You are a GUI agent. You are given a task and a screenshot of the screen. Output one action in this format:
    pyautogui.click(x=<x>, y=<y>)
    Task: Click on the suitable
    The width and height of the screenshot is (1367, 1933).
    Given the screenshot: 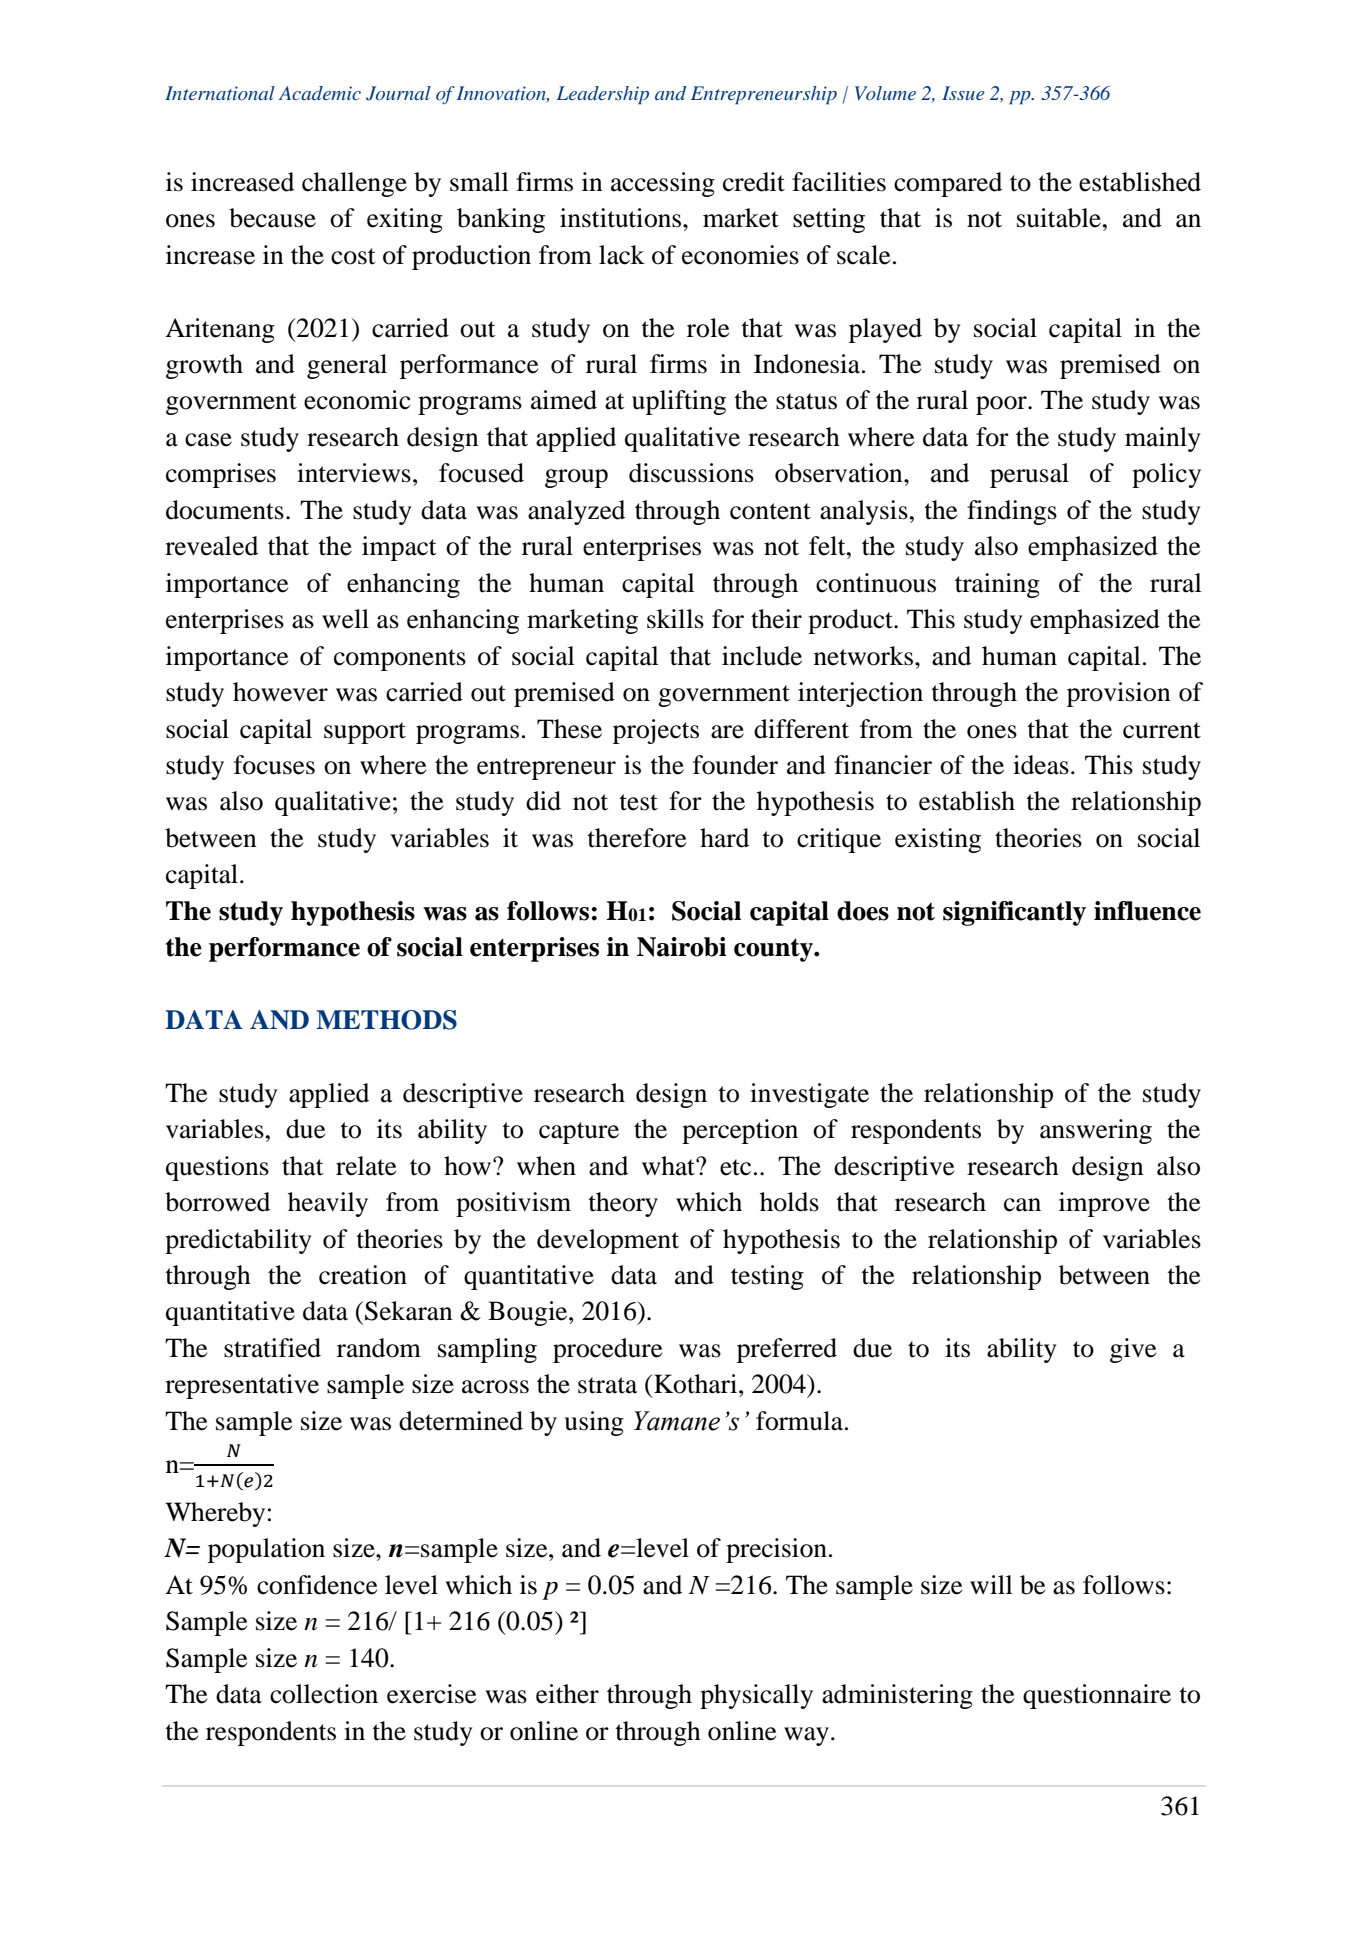 What is the action you would take?
    pyautogui.click(x=1059, y=218)
